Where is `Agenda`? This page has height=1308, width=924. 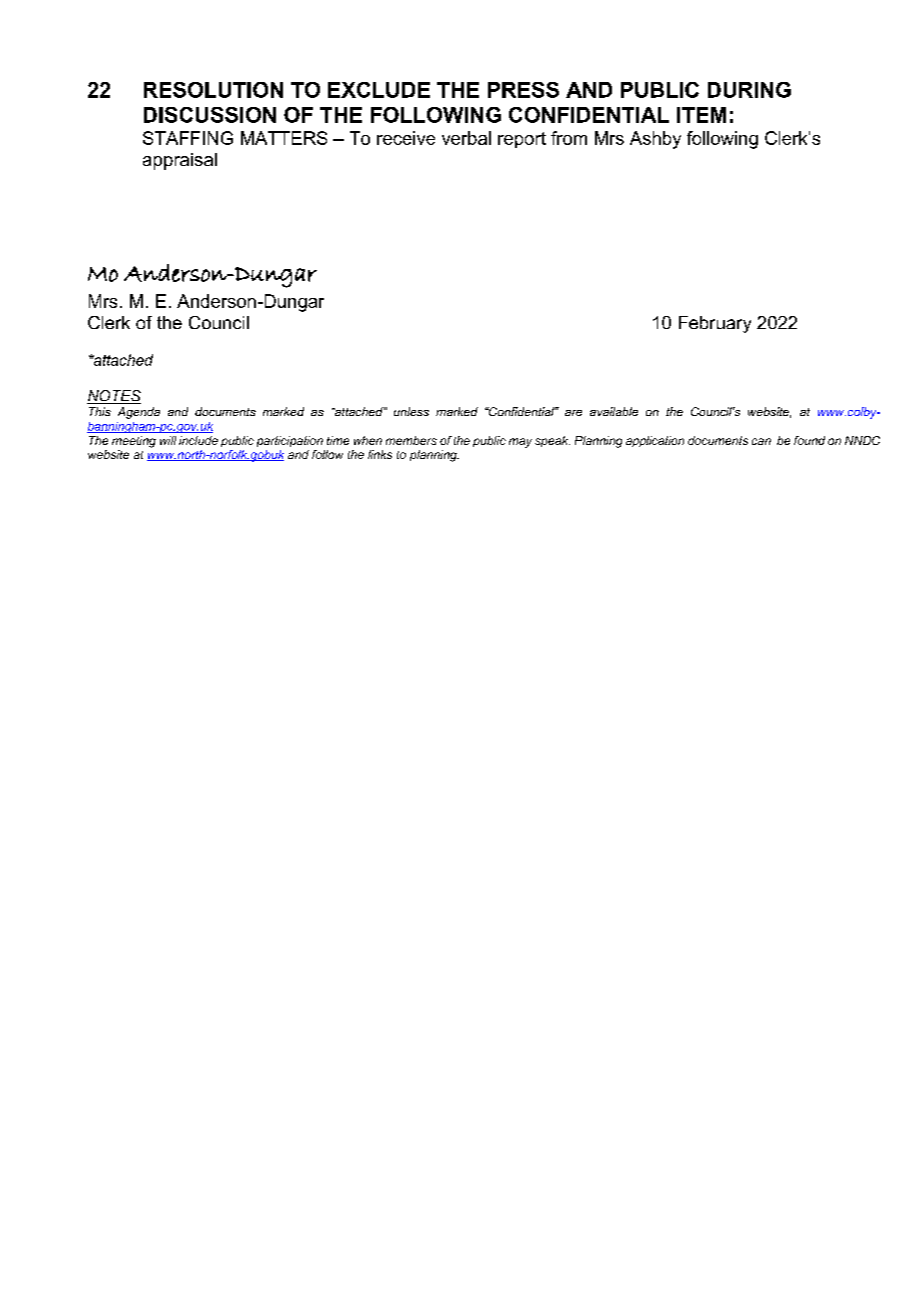
Agenda is located at coordinates (139, 413).
